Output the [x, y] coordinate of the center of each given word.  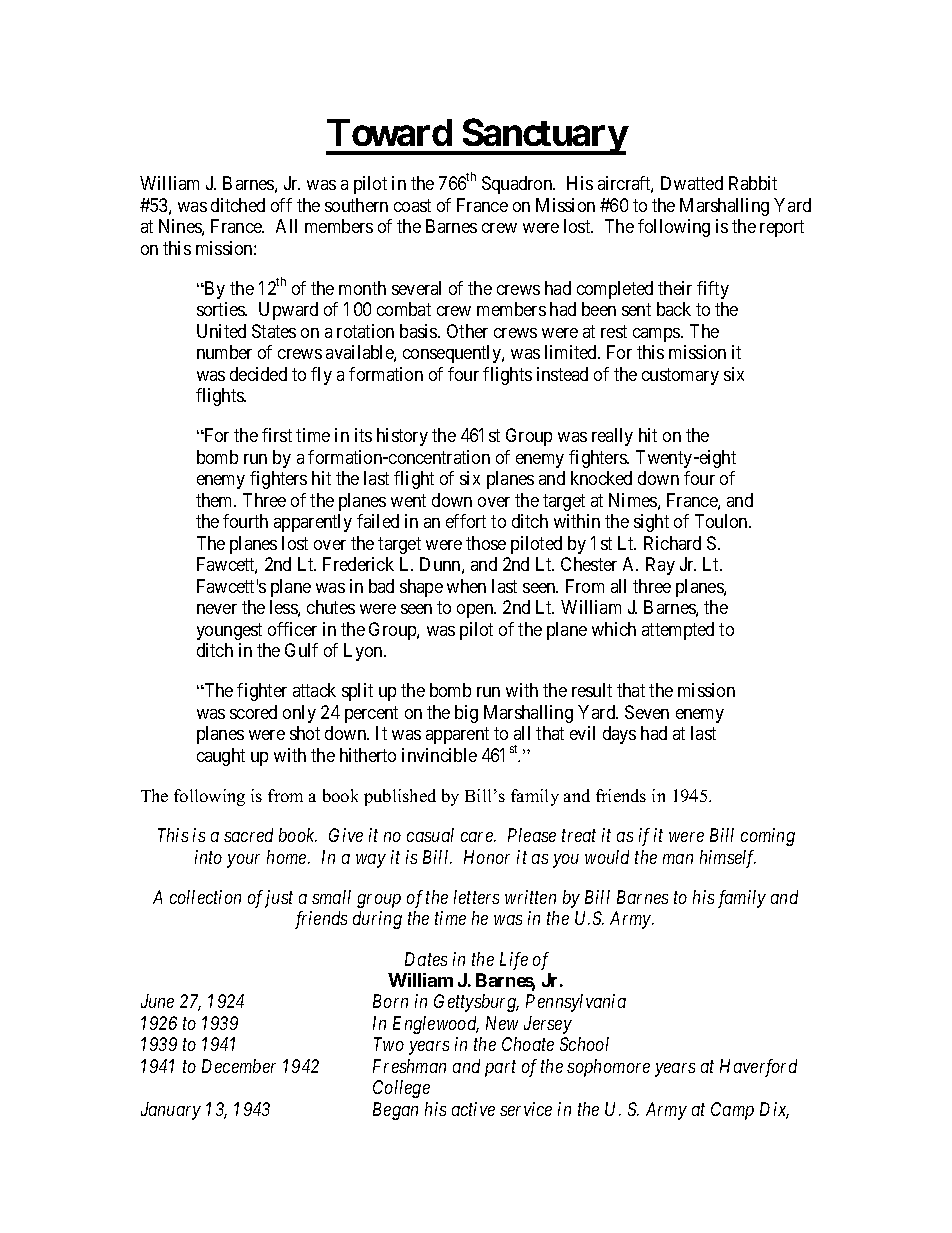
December [239, 1066]
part [500, 1069]
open [476, 611]
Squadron [518, 185]
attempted [678, 631]
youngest [229, 631]
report [782, 228]
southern [356, 205]
